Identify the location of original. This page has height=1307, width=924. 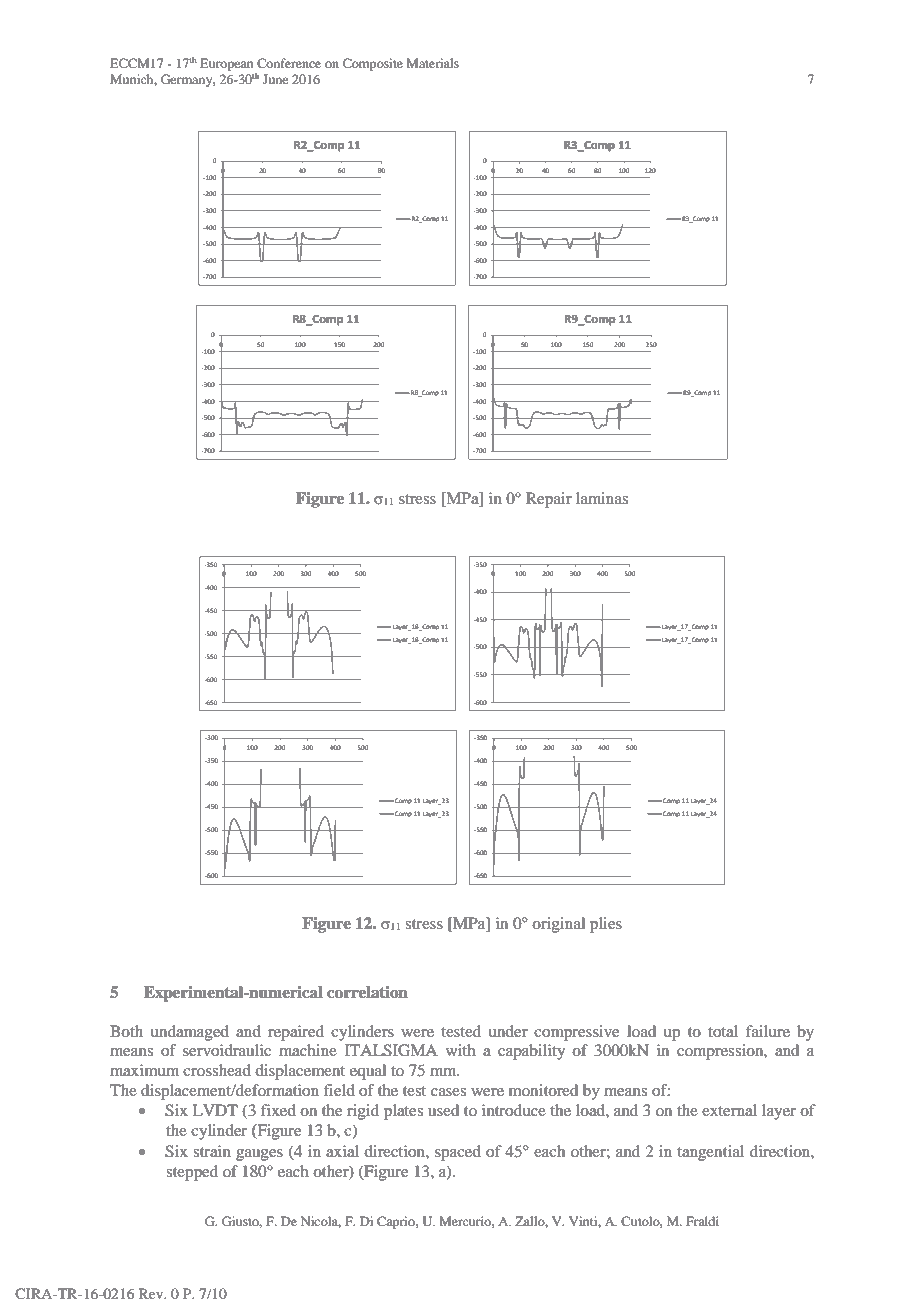
(558, 925).
